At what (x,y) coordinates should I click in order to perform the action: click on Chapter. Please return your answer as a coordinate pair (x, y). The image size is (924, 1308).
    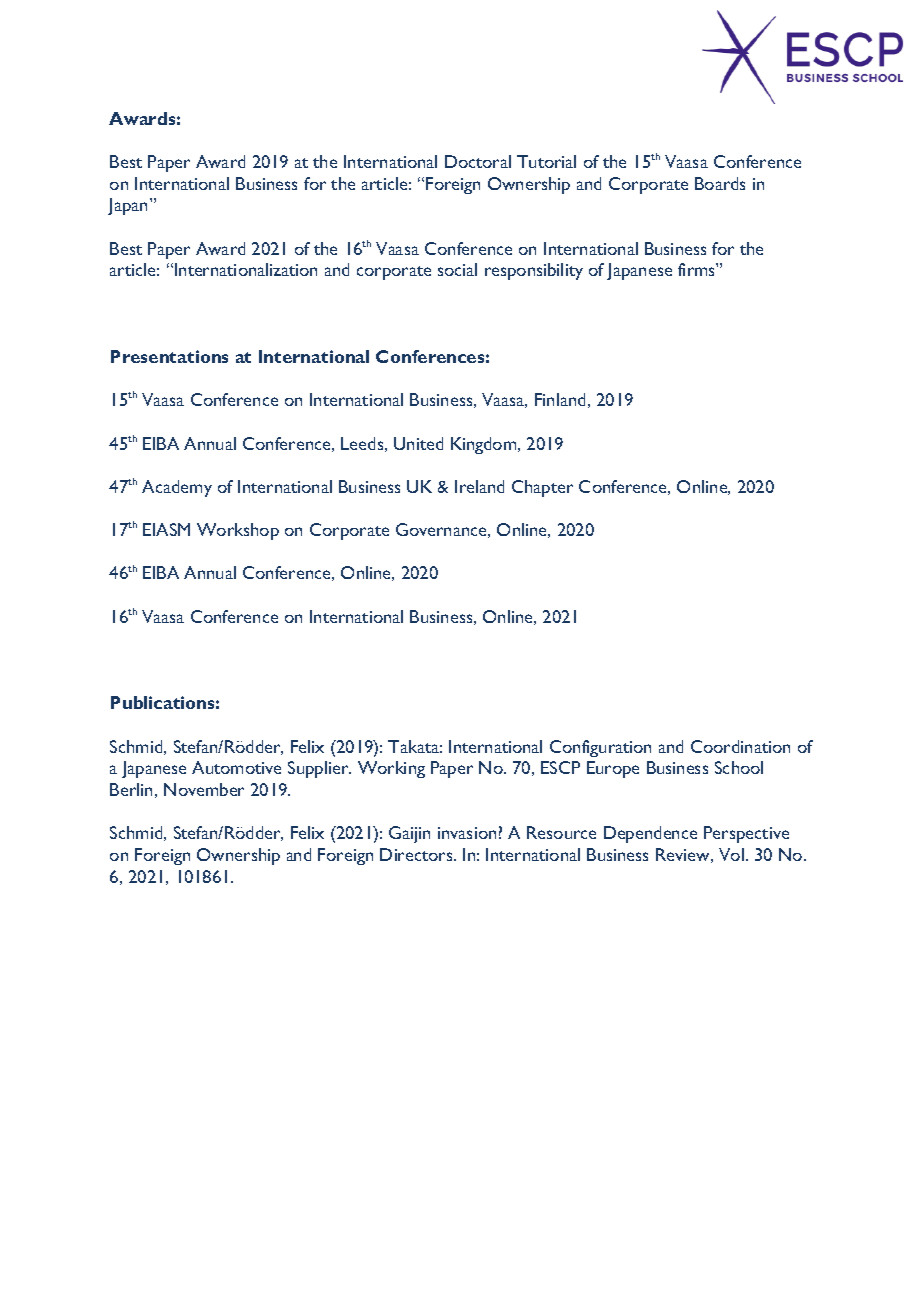
    Looking at the image, I should click on (542, 488).
